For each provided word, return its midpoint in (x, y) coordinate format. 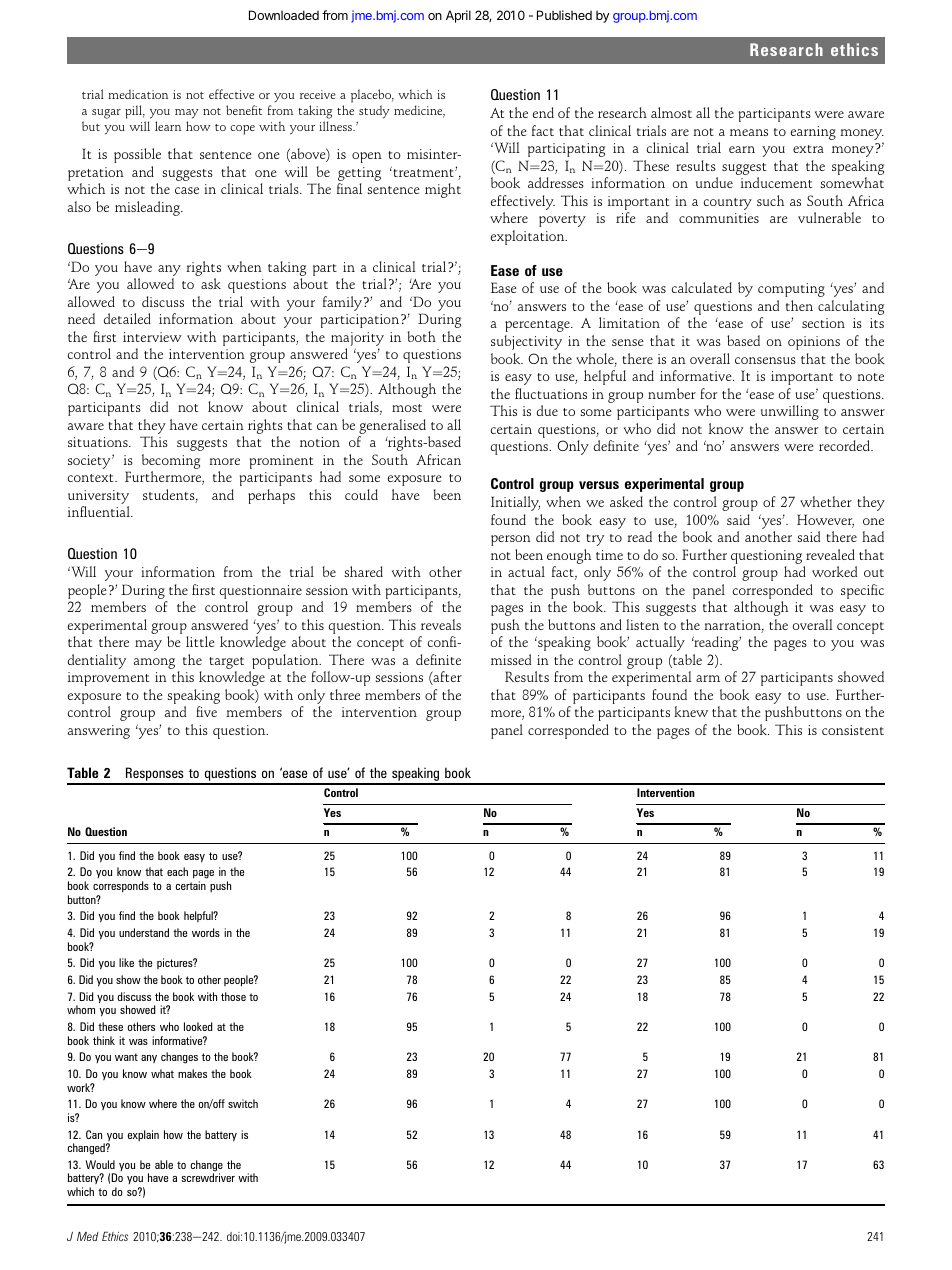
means (749, 132)
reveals (441, 624)
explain (143, 1135)
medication (138, 94)
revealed (830, 554)
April (458, 16)
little (200, 641)
